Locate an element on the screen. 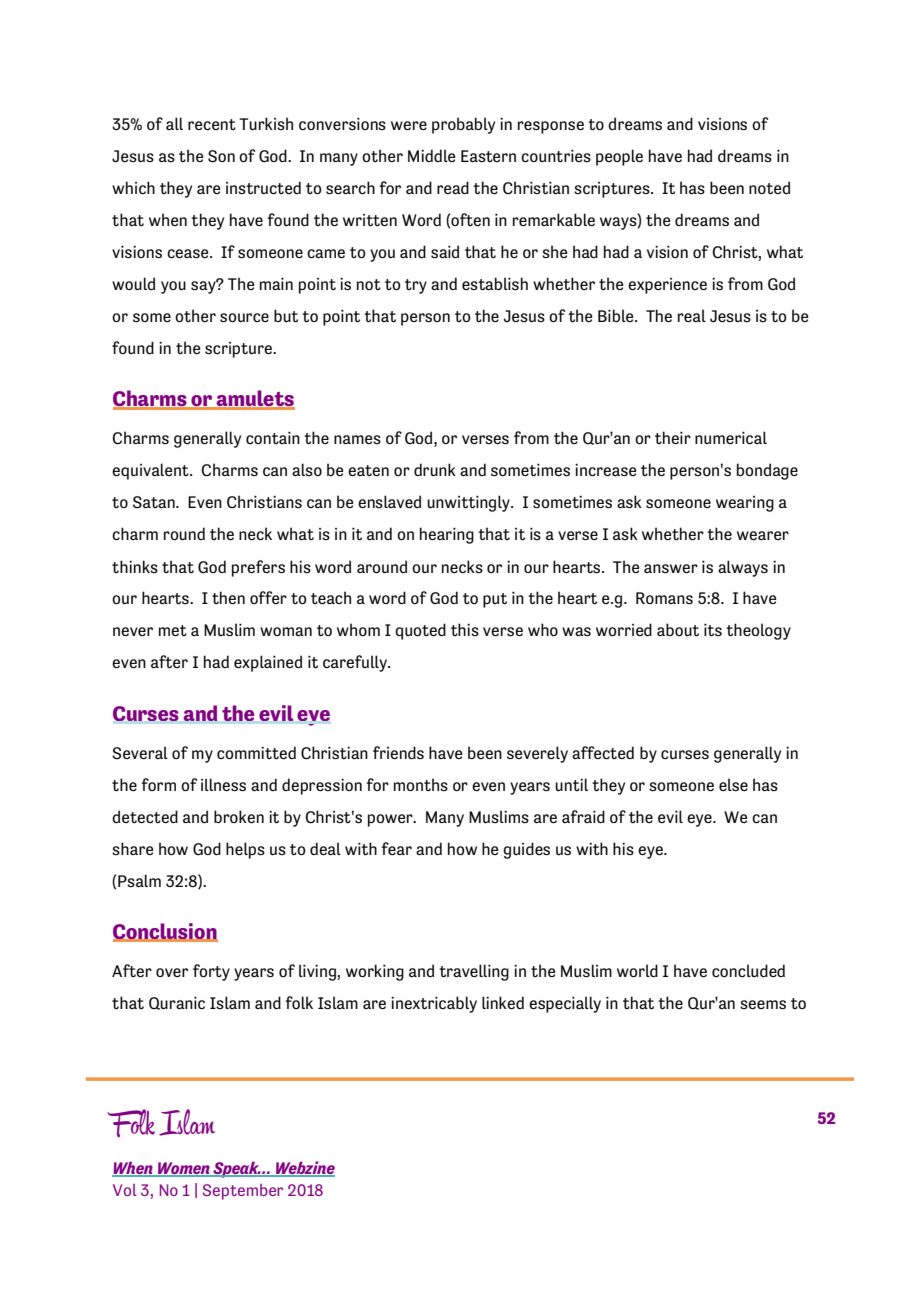 This screenshot has width=924, height=1308. explained is located at coordinates (268, 663).
